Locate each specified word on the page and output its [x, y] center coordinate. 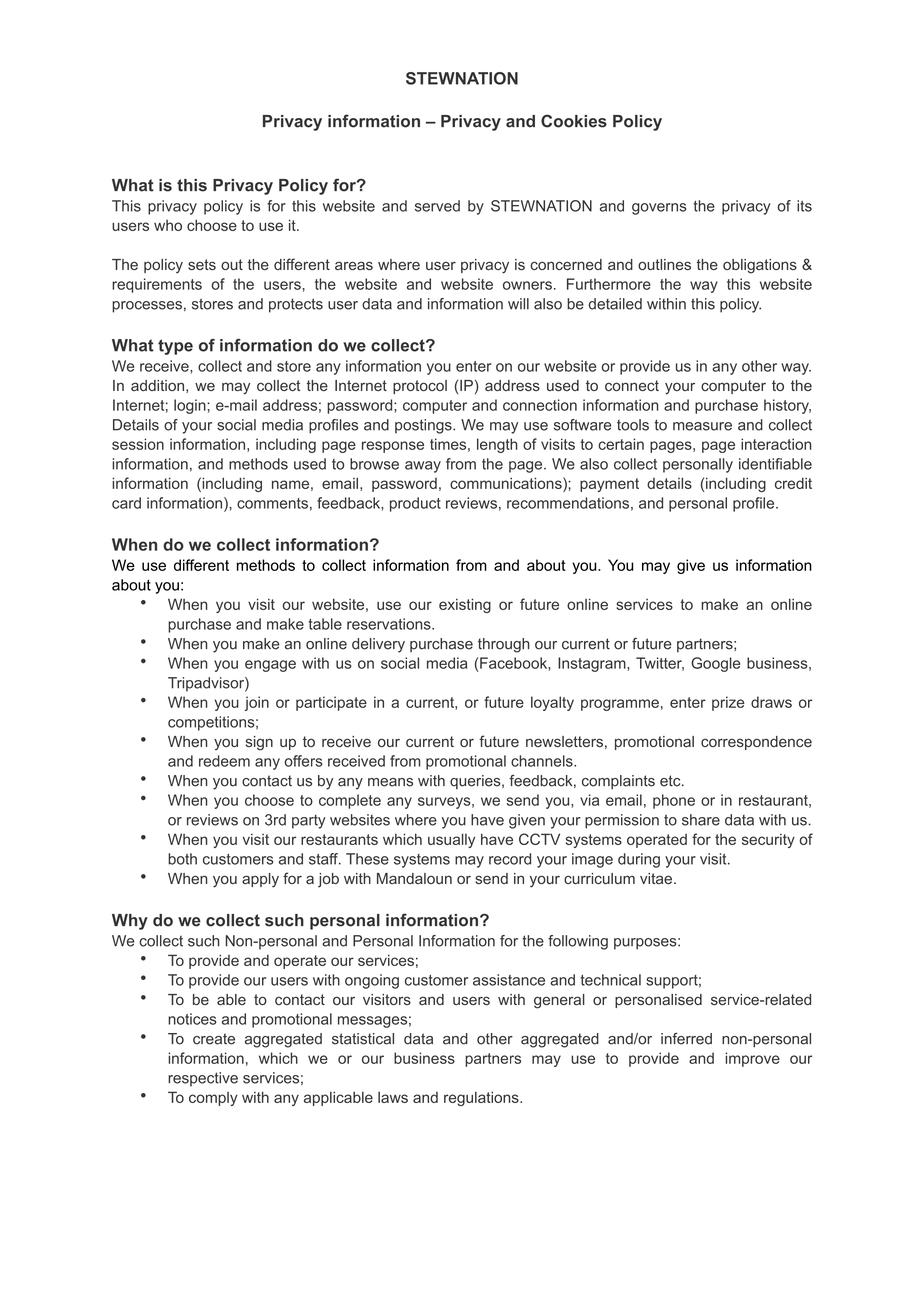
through [504, 645]
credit [793, 483]
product [415, 504]
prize [728, 703]
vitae [657, 878]
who [168, 225]
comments [272, 503]
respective [203, 1079]
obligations [760, 266]
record [510, 859]
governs [659, 209]
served [437, 206]
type [175, 347]
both [182, 859]
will [518, 304]
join [257, 703]
